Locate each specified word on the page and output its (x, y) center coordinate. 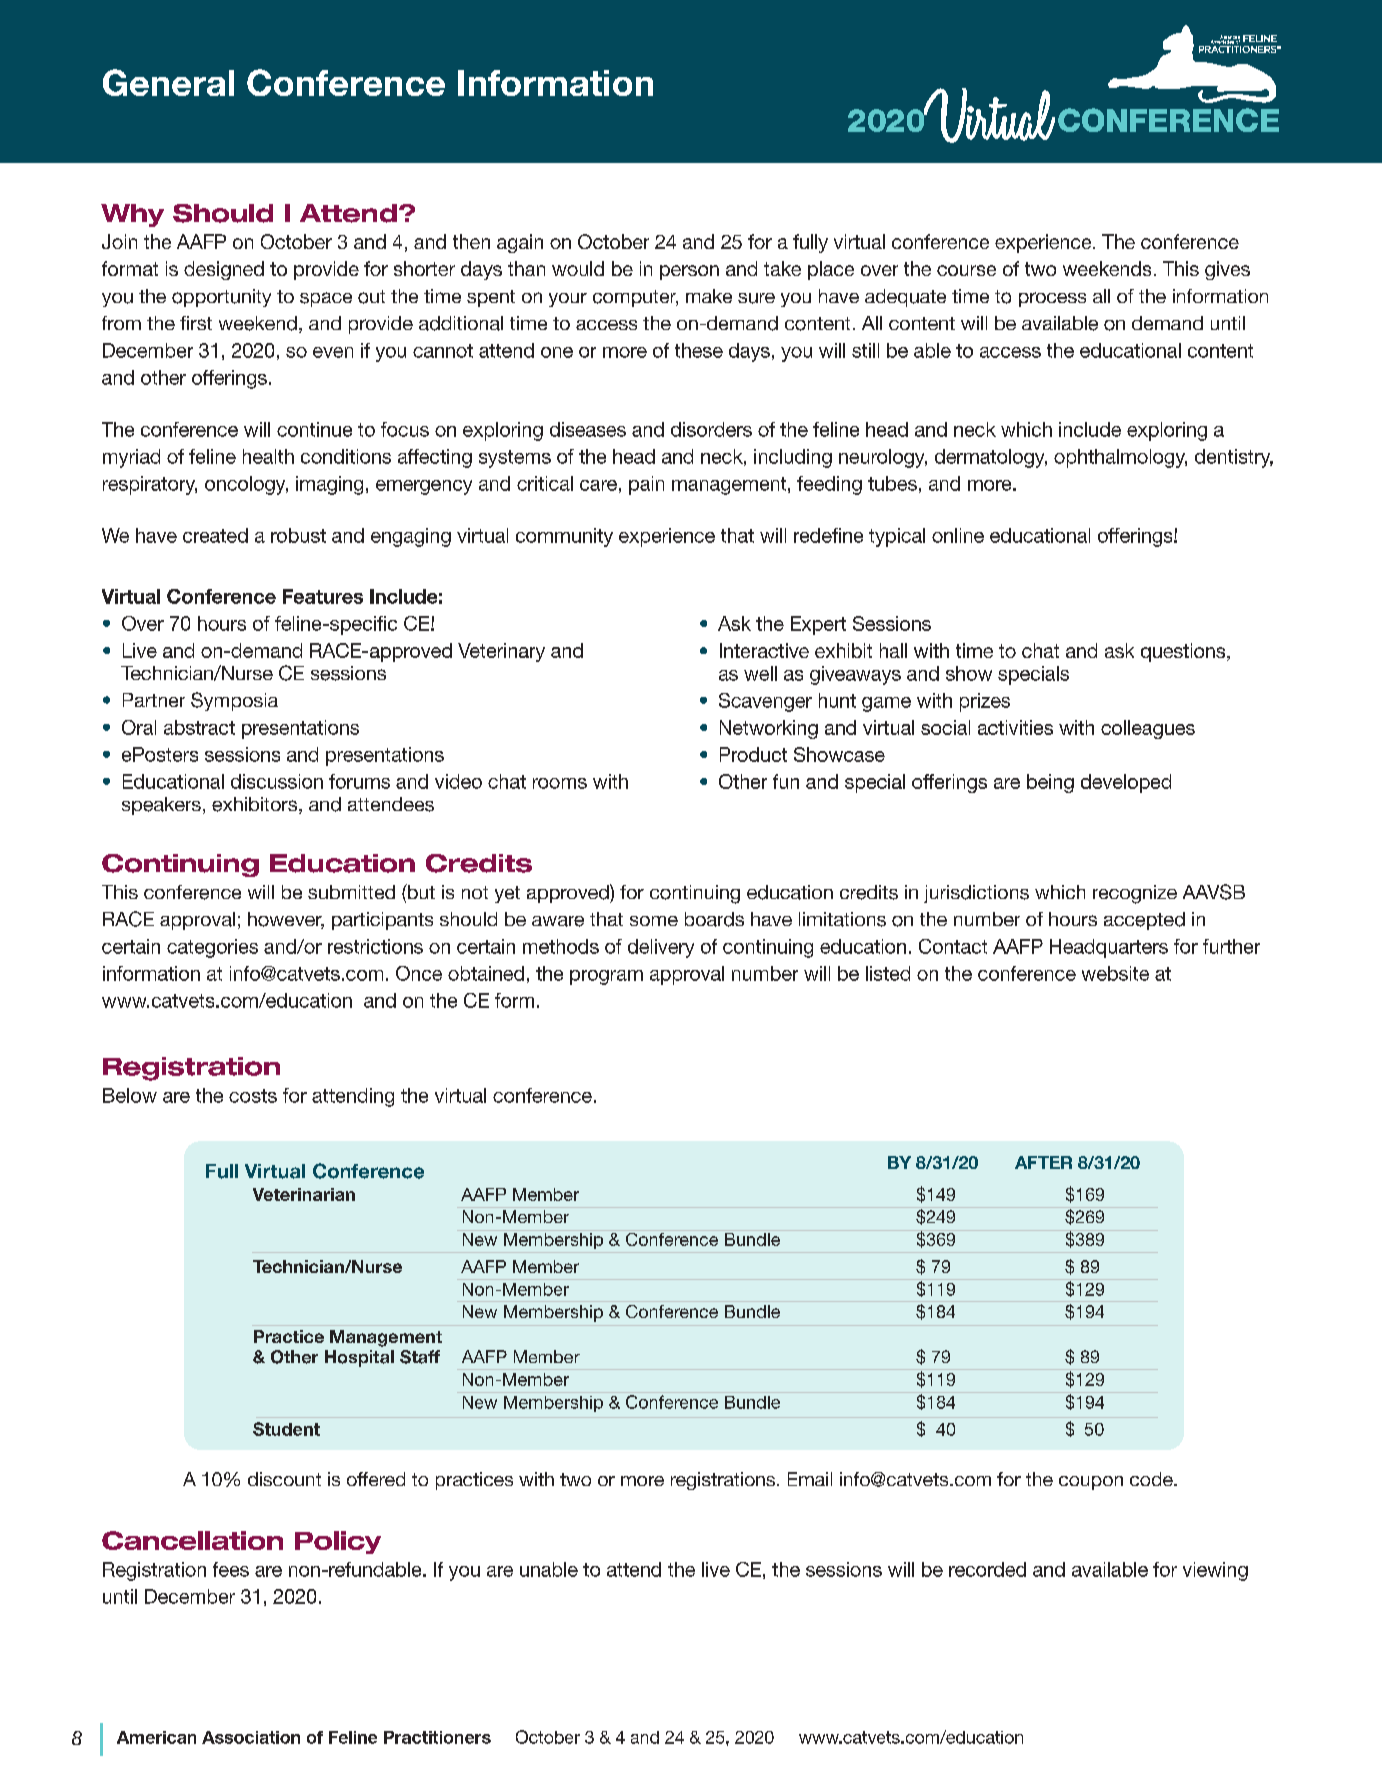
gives (1227, 270)
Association (251, 1737)
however (286, 920)
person (689, 272)
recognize (1135, 894)
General (168, 82)
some (654, 921)
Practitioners (437, 1737)
